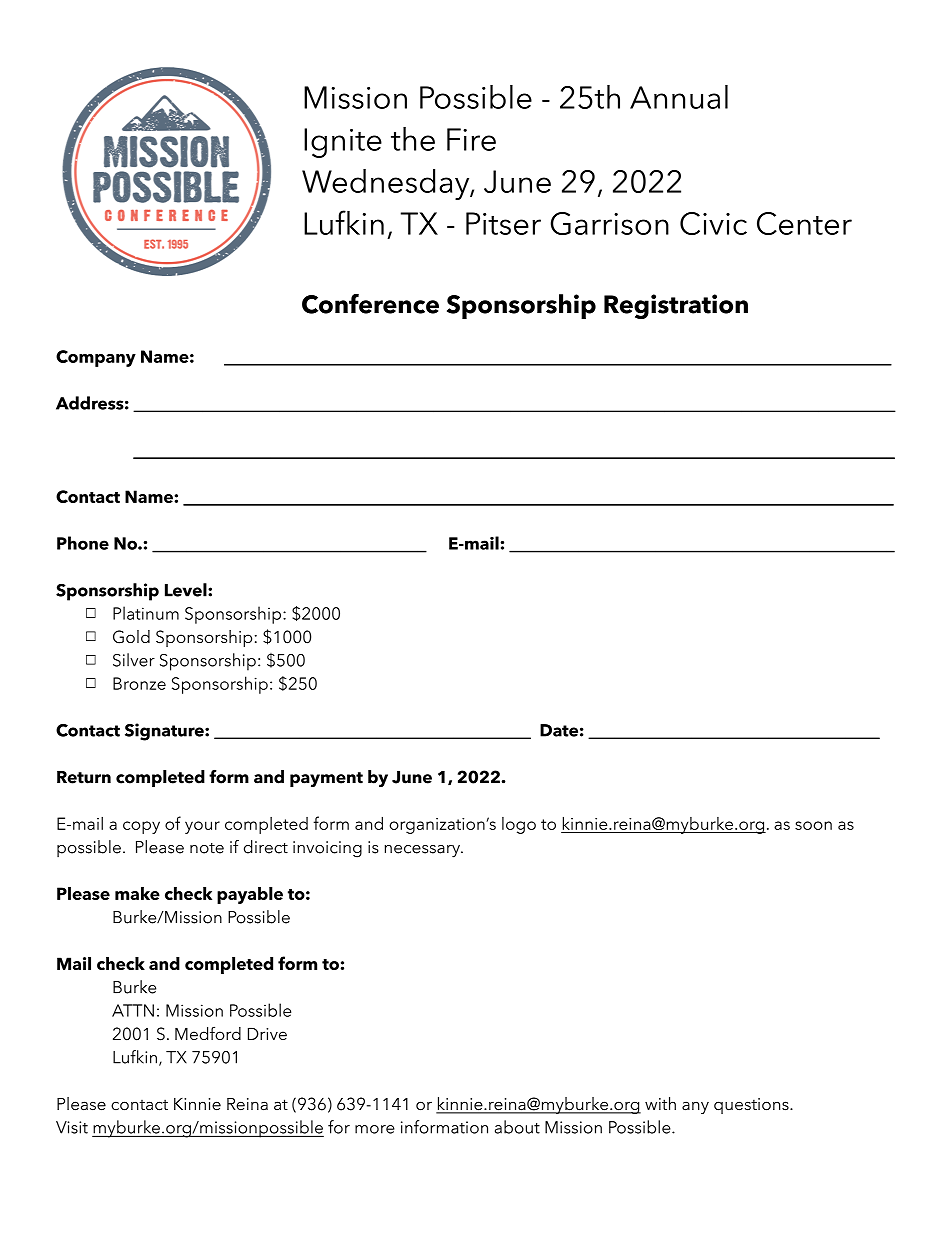  I want to click on soon, so click(813, 825).
